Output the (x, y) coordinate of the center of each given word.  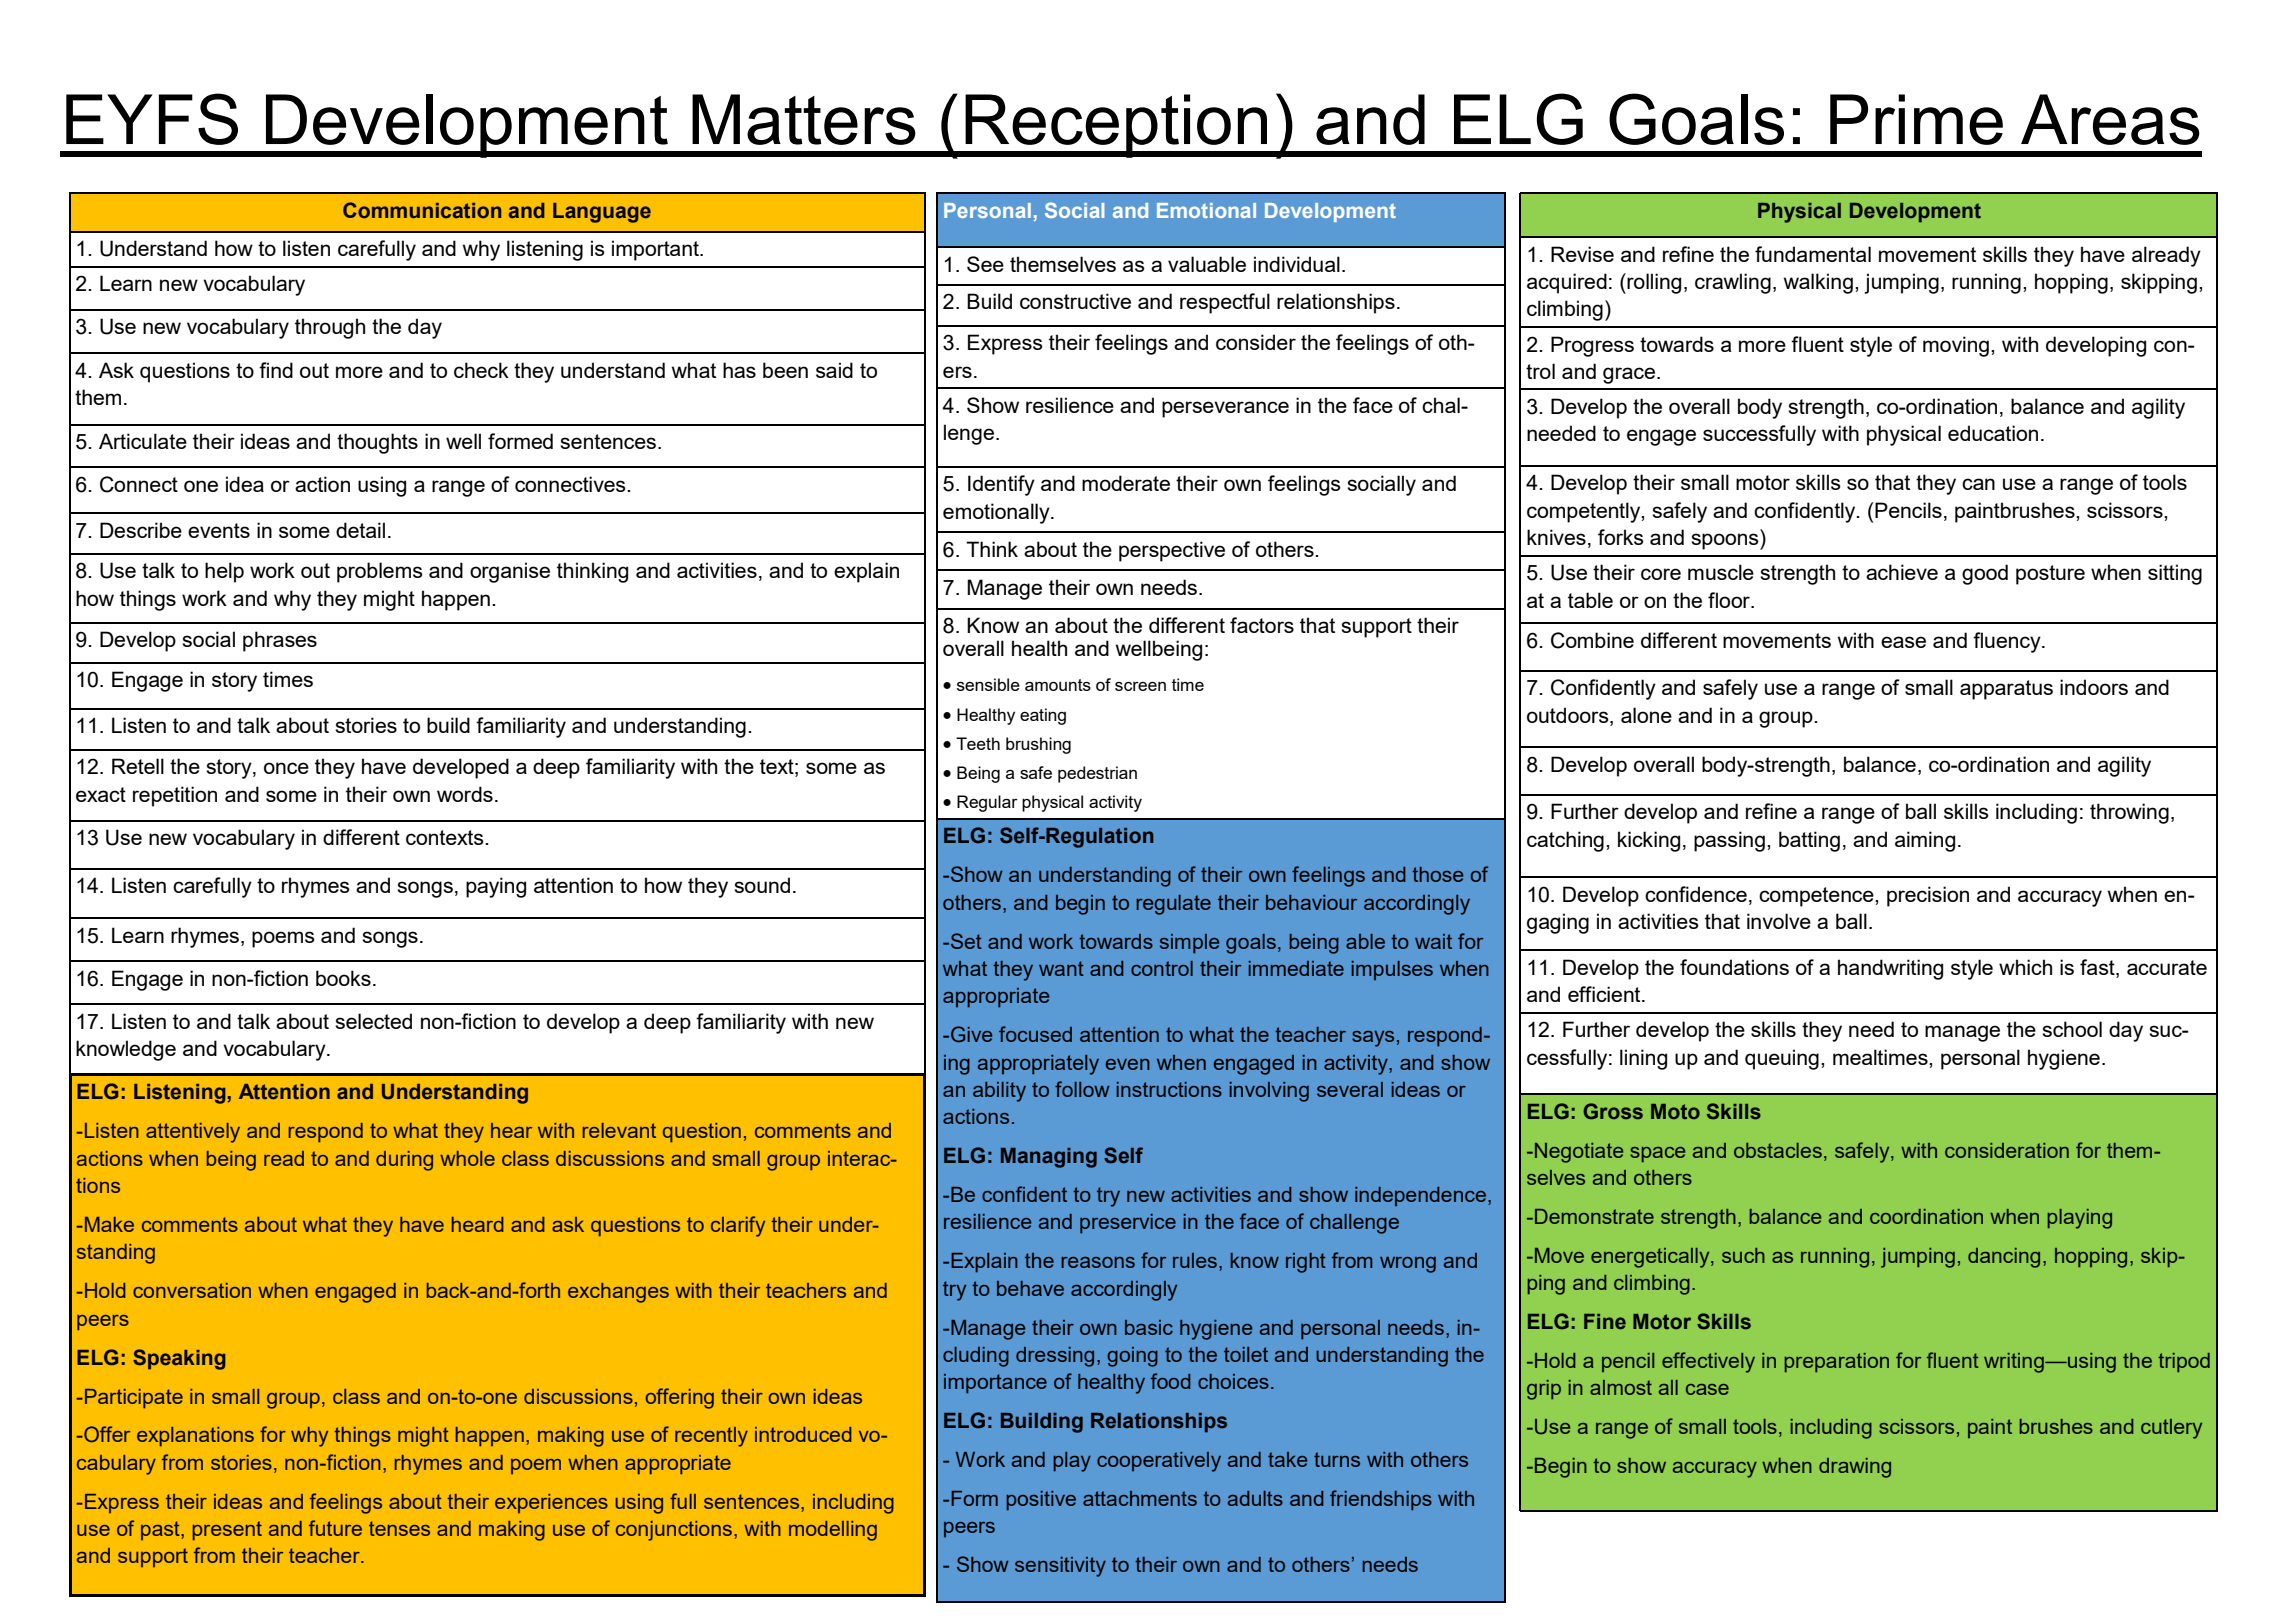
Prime (1916, 119)
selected (373, 1021)
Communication (422, 210)
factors (1262, 625)
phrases (280, 641)
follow (1082, 1089)
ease (1903, 642)
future (335, 1528)
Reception (1116, 126)
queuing (1782, 1059)
